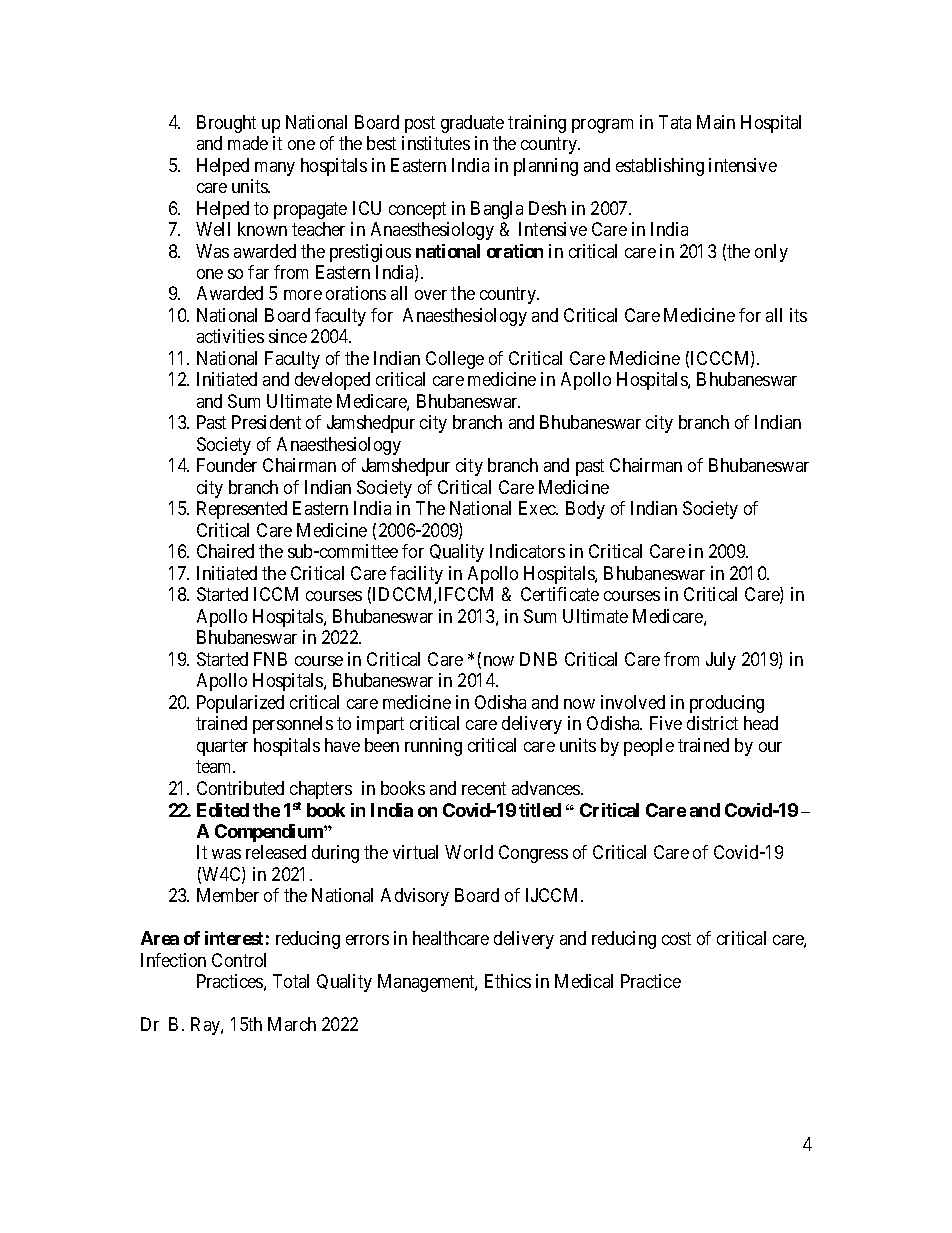 This screenshot has height=1233, width=952. Describe the element at coordinates (716, 122) in the screenshot. I see `Main` at that location.
